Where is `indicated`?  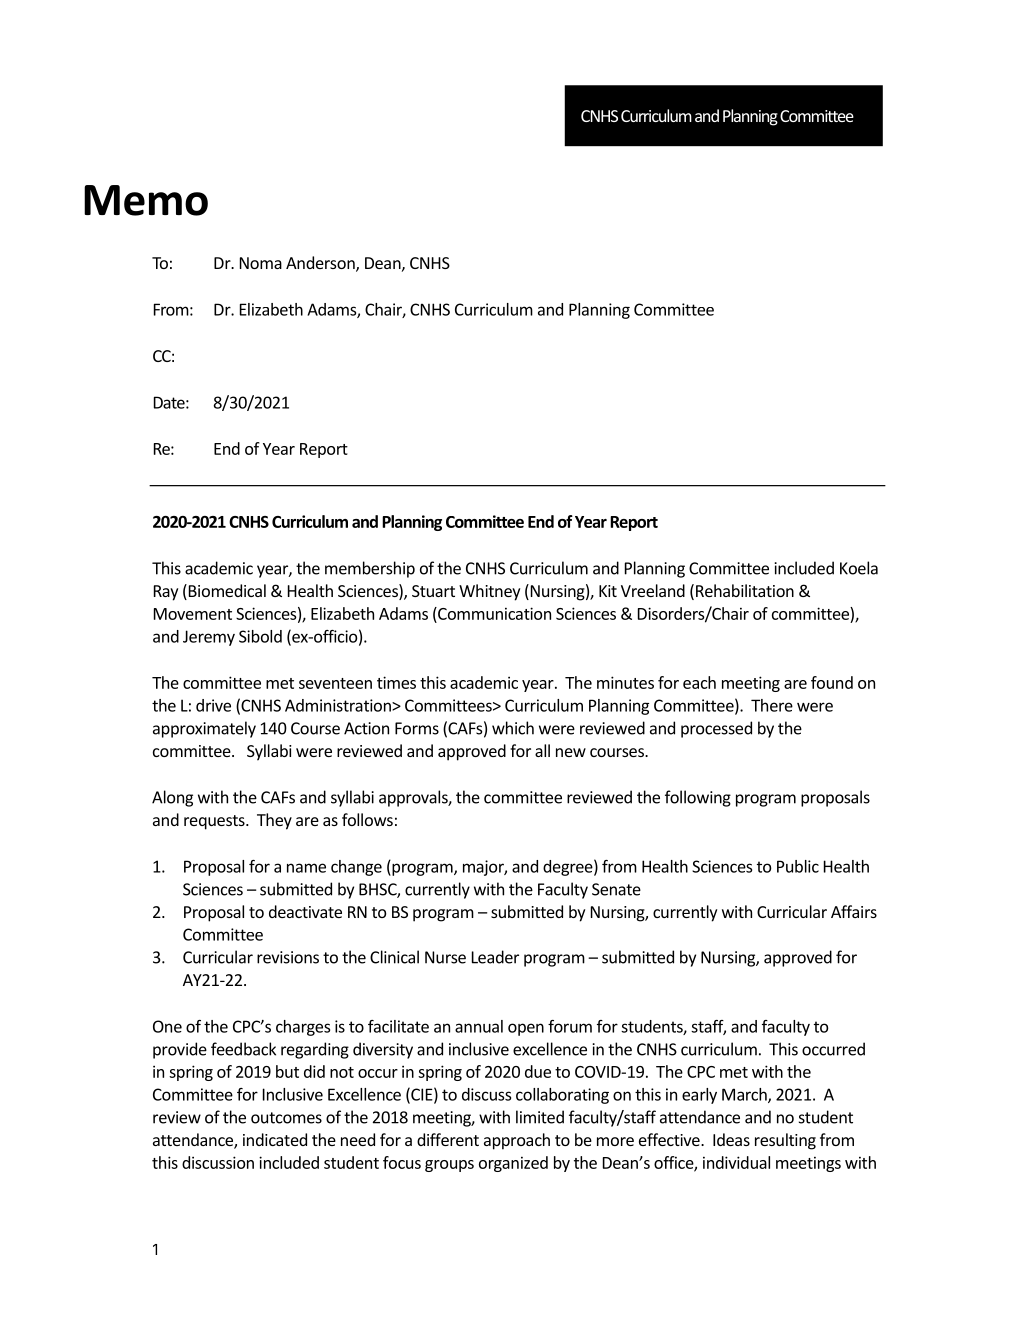
indicated is located at coordinates (275, 1139).
